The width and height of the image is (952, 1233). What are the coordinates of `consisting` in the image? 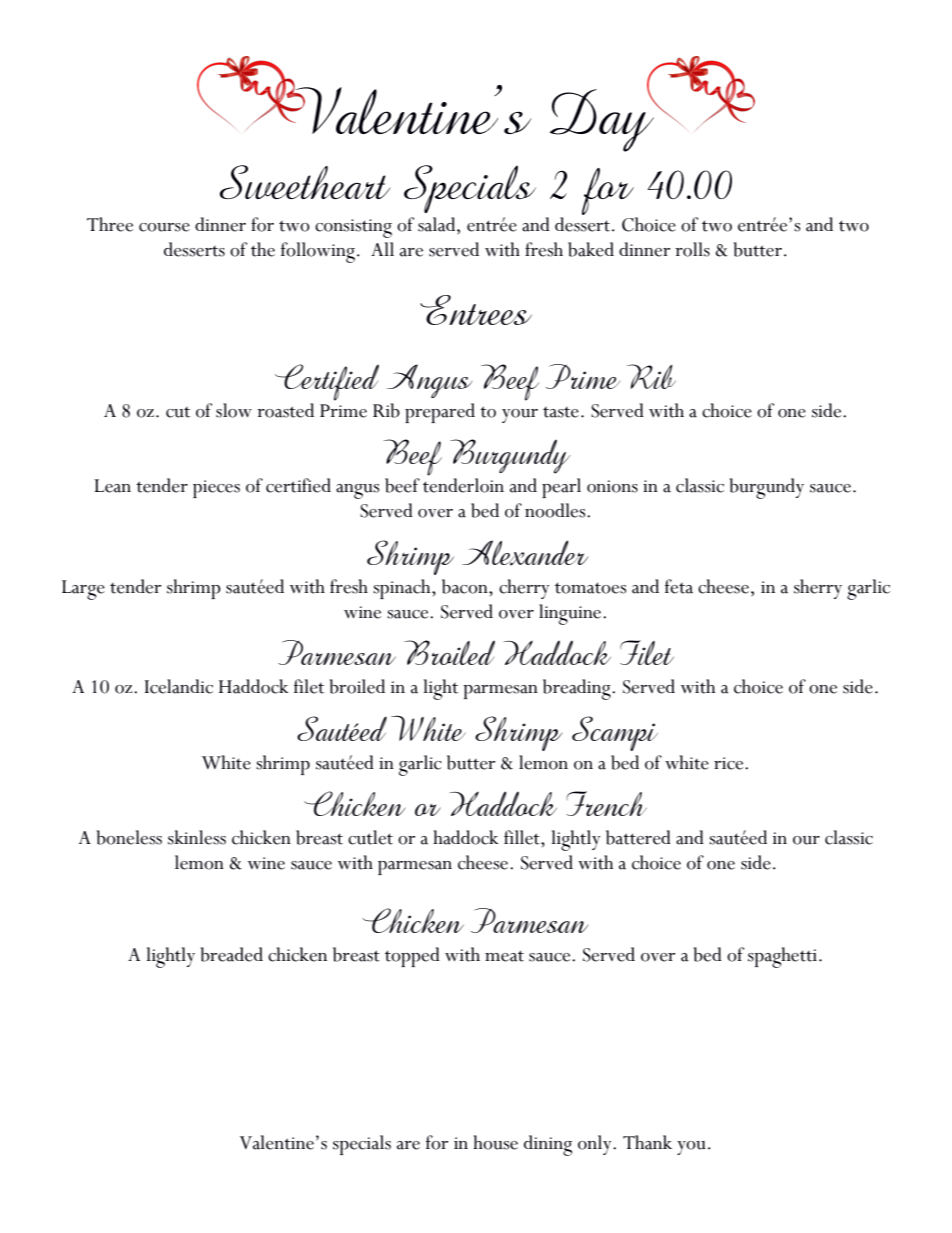 It's located at (353, 228).
